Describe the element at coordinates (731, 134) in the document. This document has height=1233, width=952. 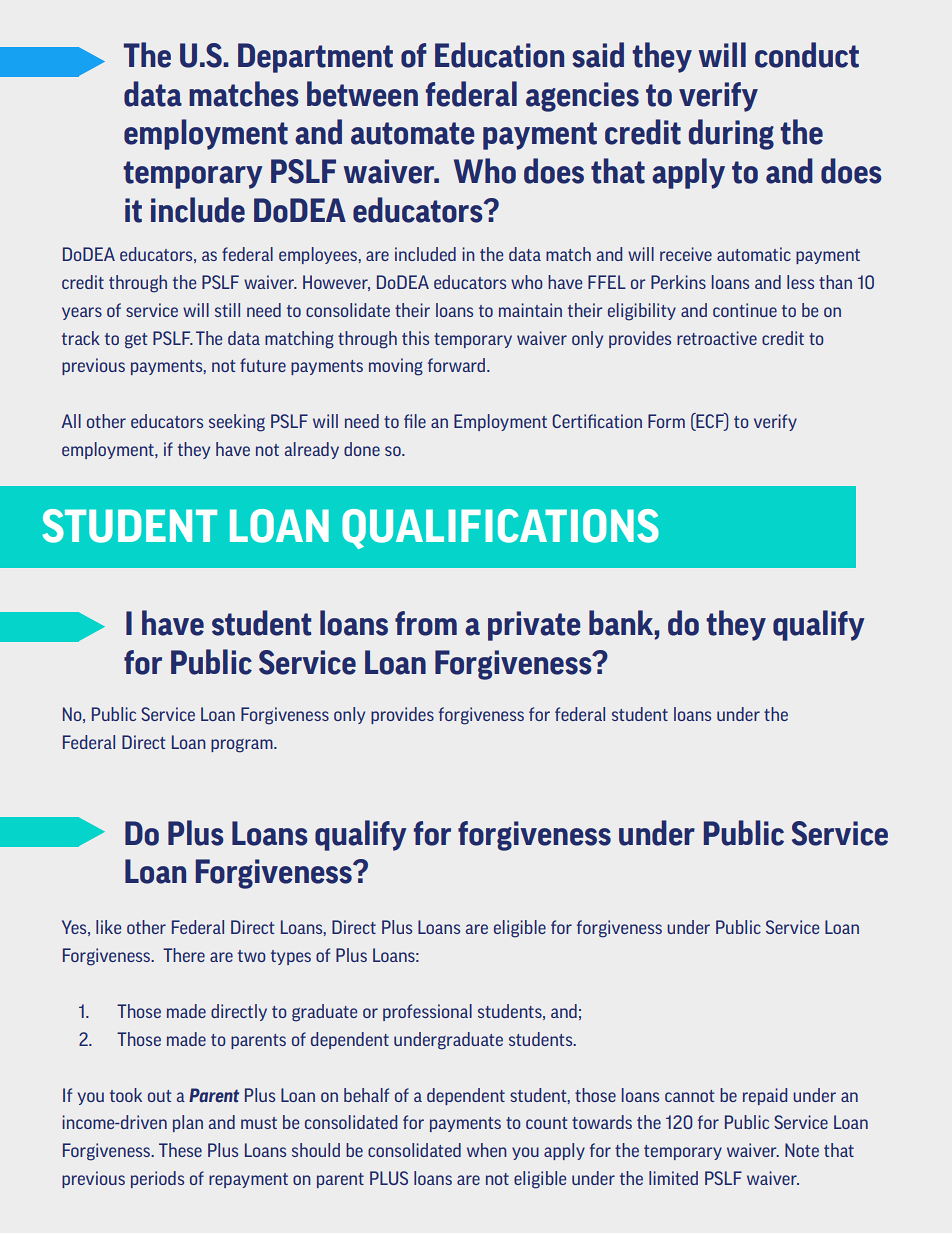
I see `during` at that location.
